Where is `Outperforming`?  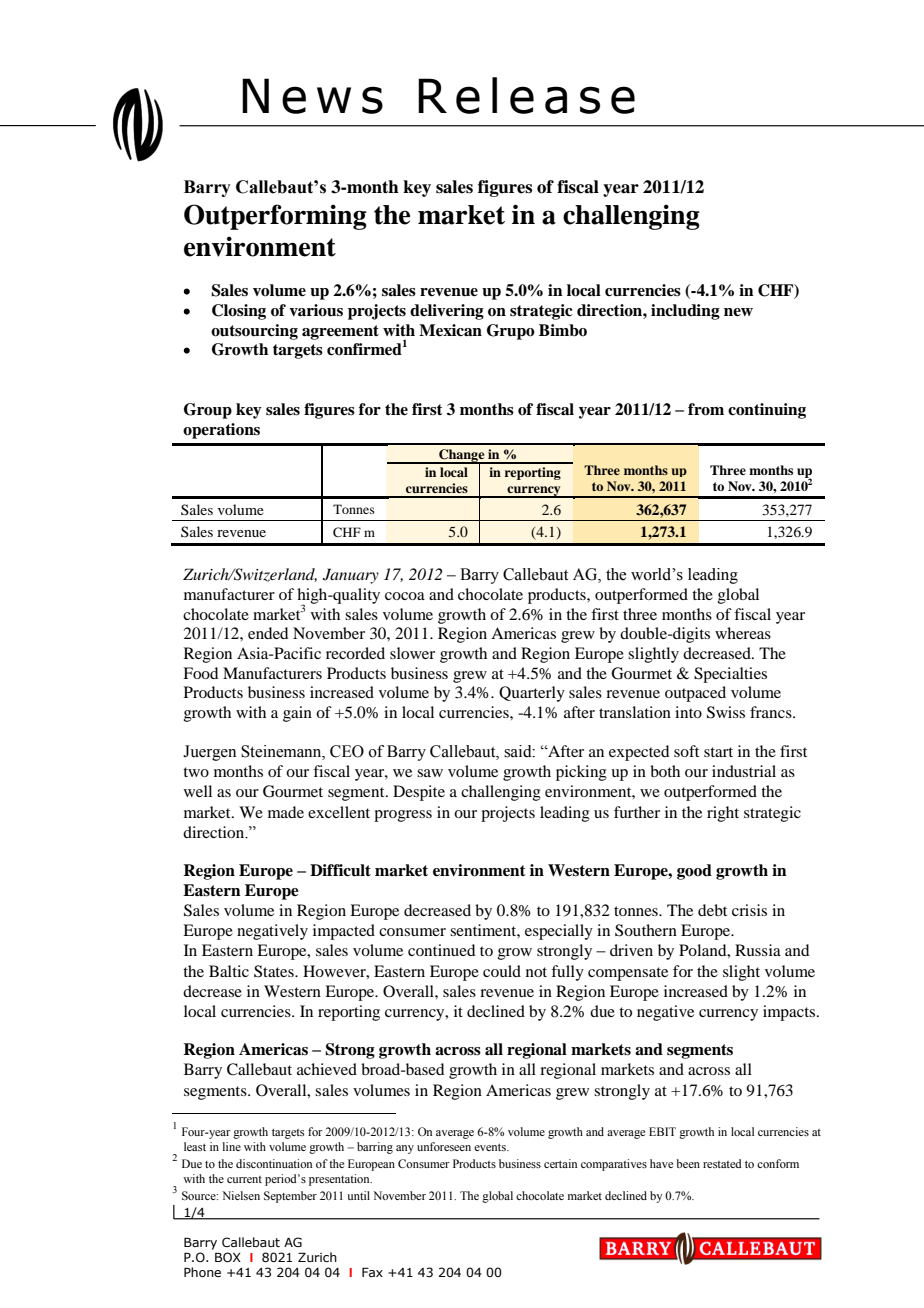 Outperforming is located at coordinates (275, 217).
